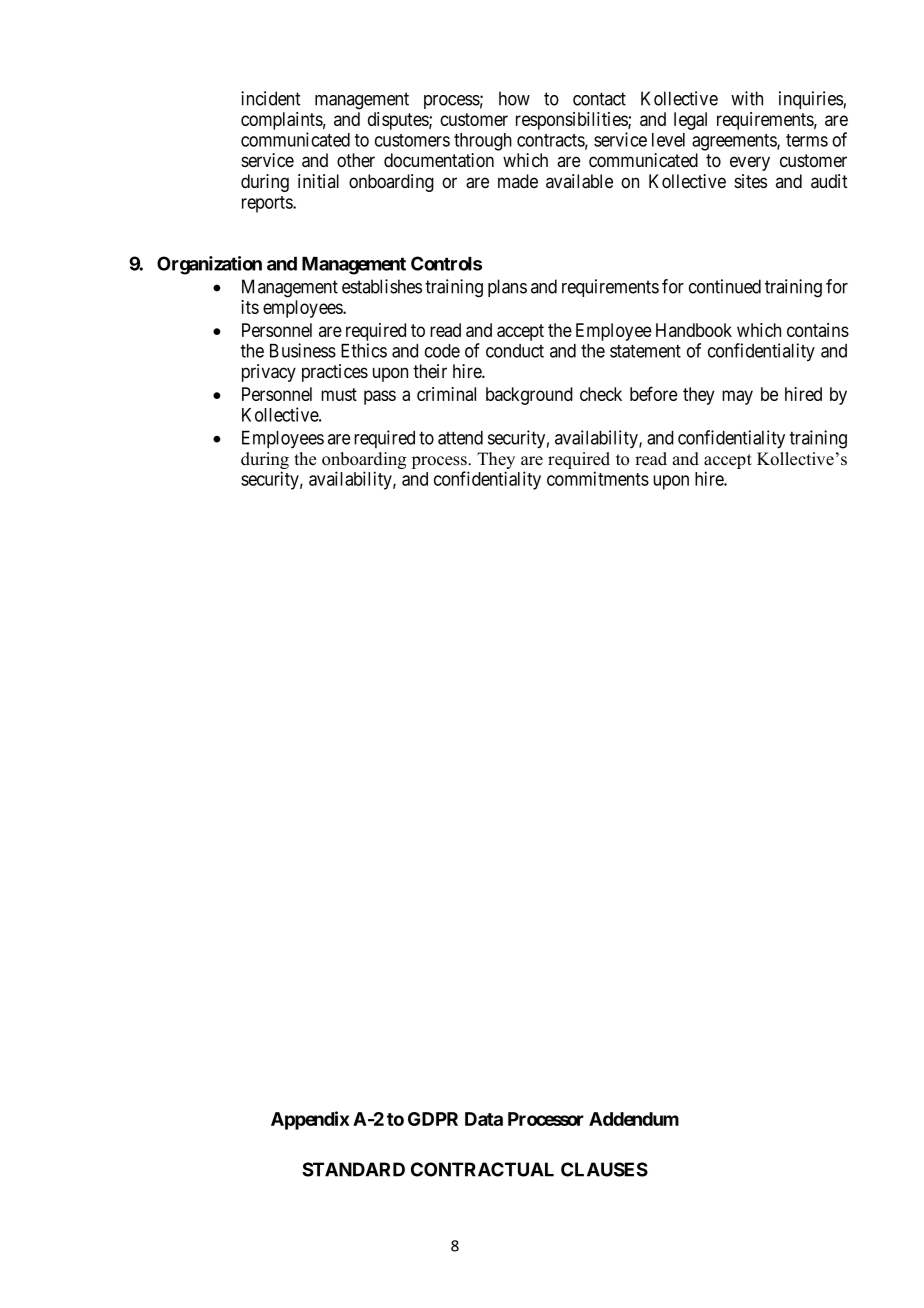 This image has height=1308, width=924. What do you see at coordinates (270, 98) in the image?
I see `incident` at bounding box center [270, 98].
